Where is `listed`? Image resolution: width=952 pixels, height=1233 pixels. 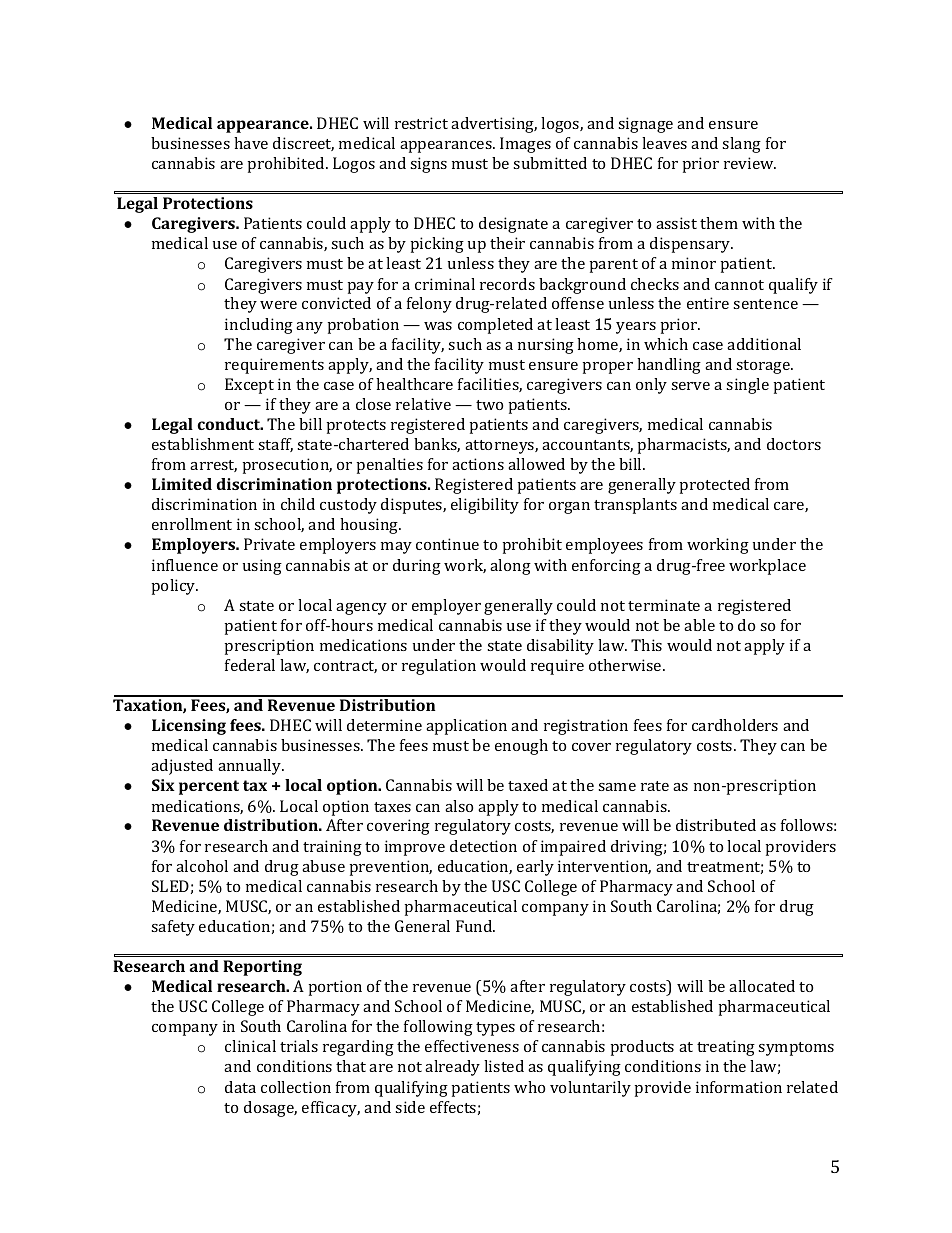
listed is located at coordinates (504, 1066).
